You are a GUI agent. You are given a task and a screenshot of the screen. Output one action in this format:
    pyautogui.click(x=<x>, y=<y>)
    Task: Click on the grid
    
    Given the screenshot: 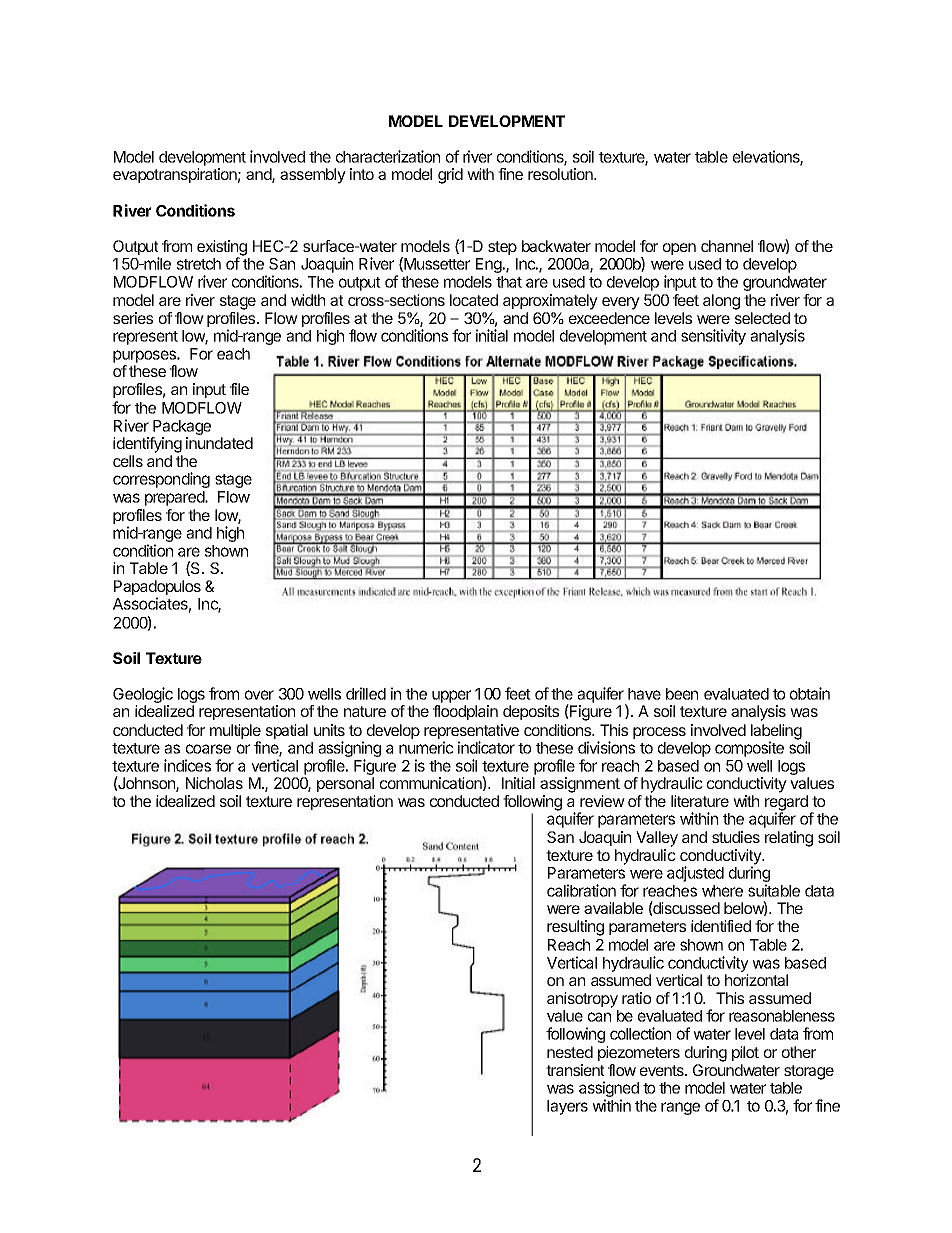 What is the action you would take?
    pyautogui.click(x=450, y=176)
